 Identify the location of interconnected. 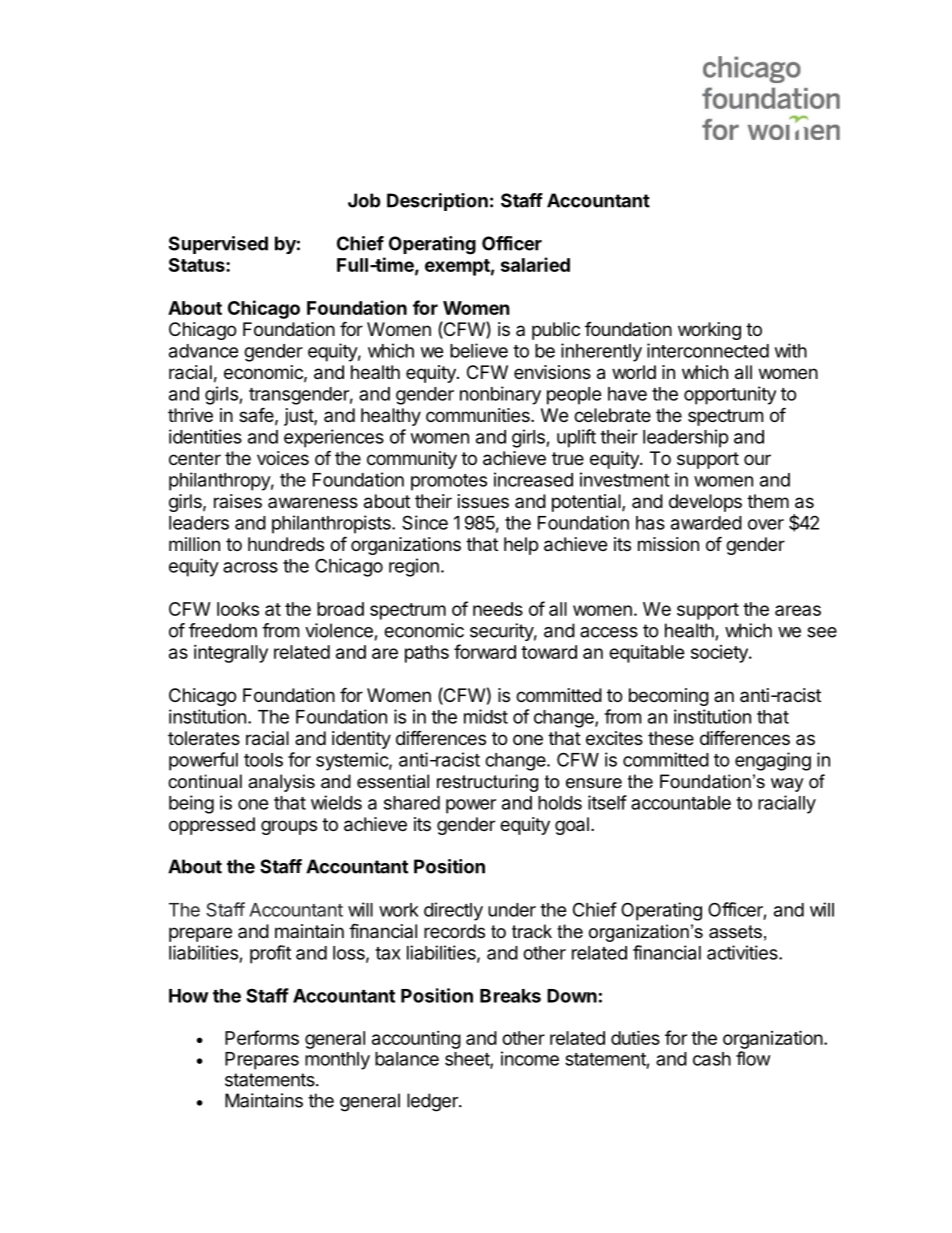
(708, 350).
